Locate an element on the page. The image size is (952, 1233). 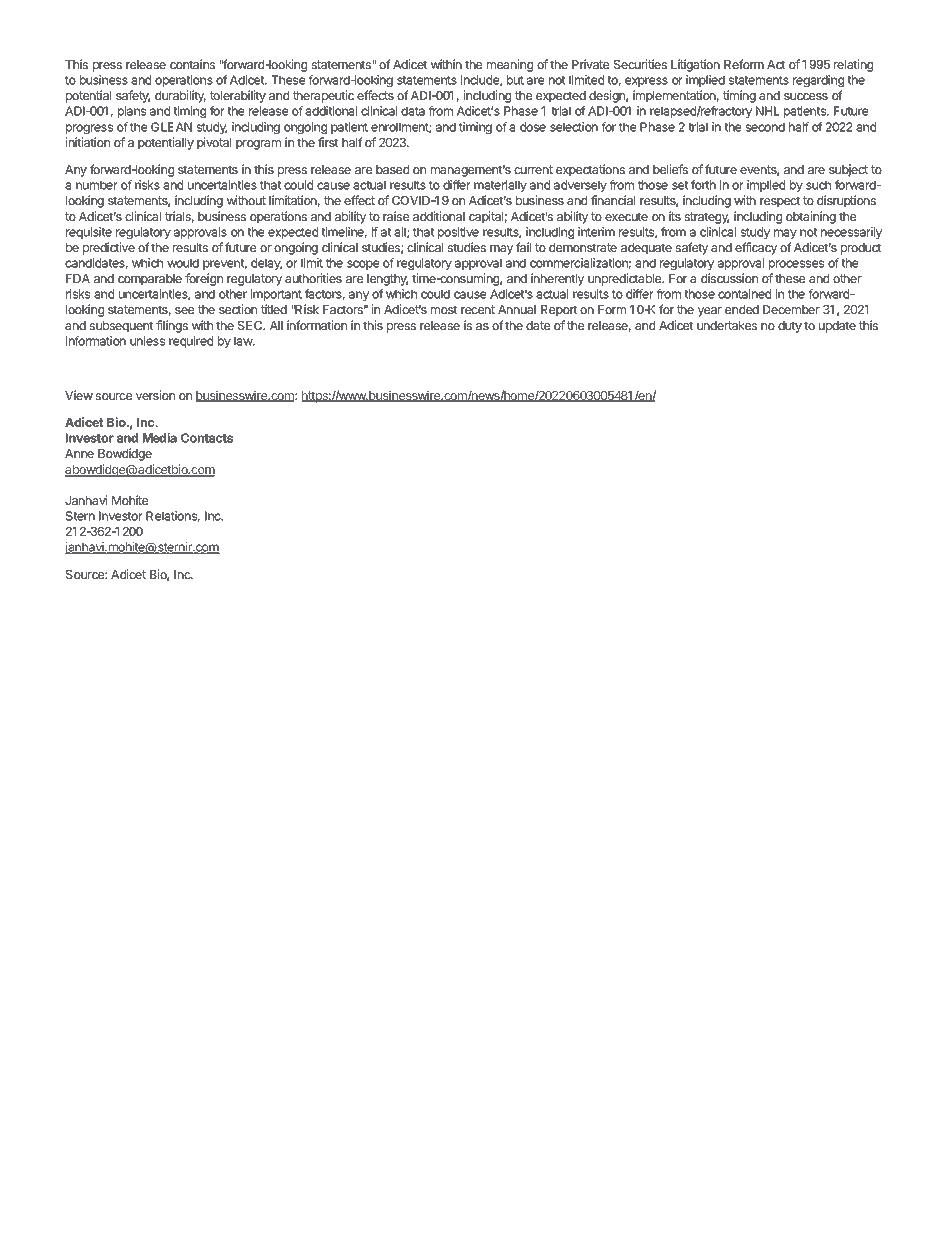
but is located at coordinates (515, 80).
